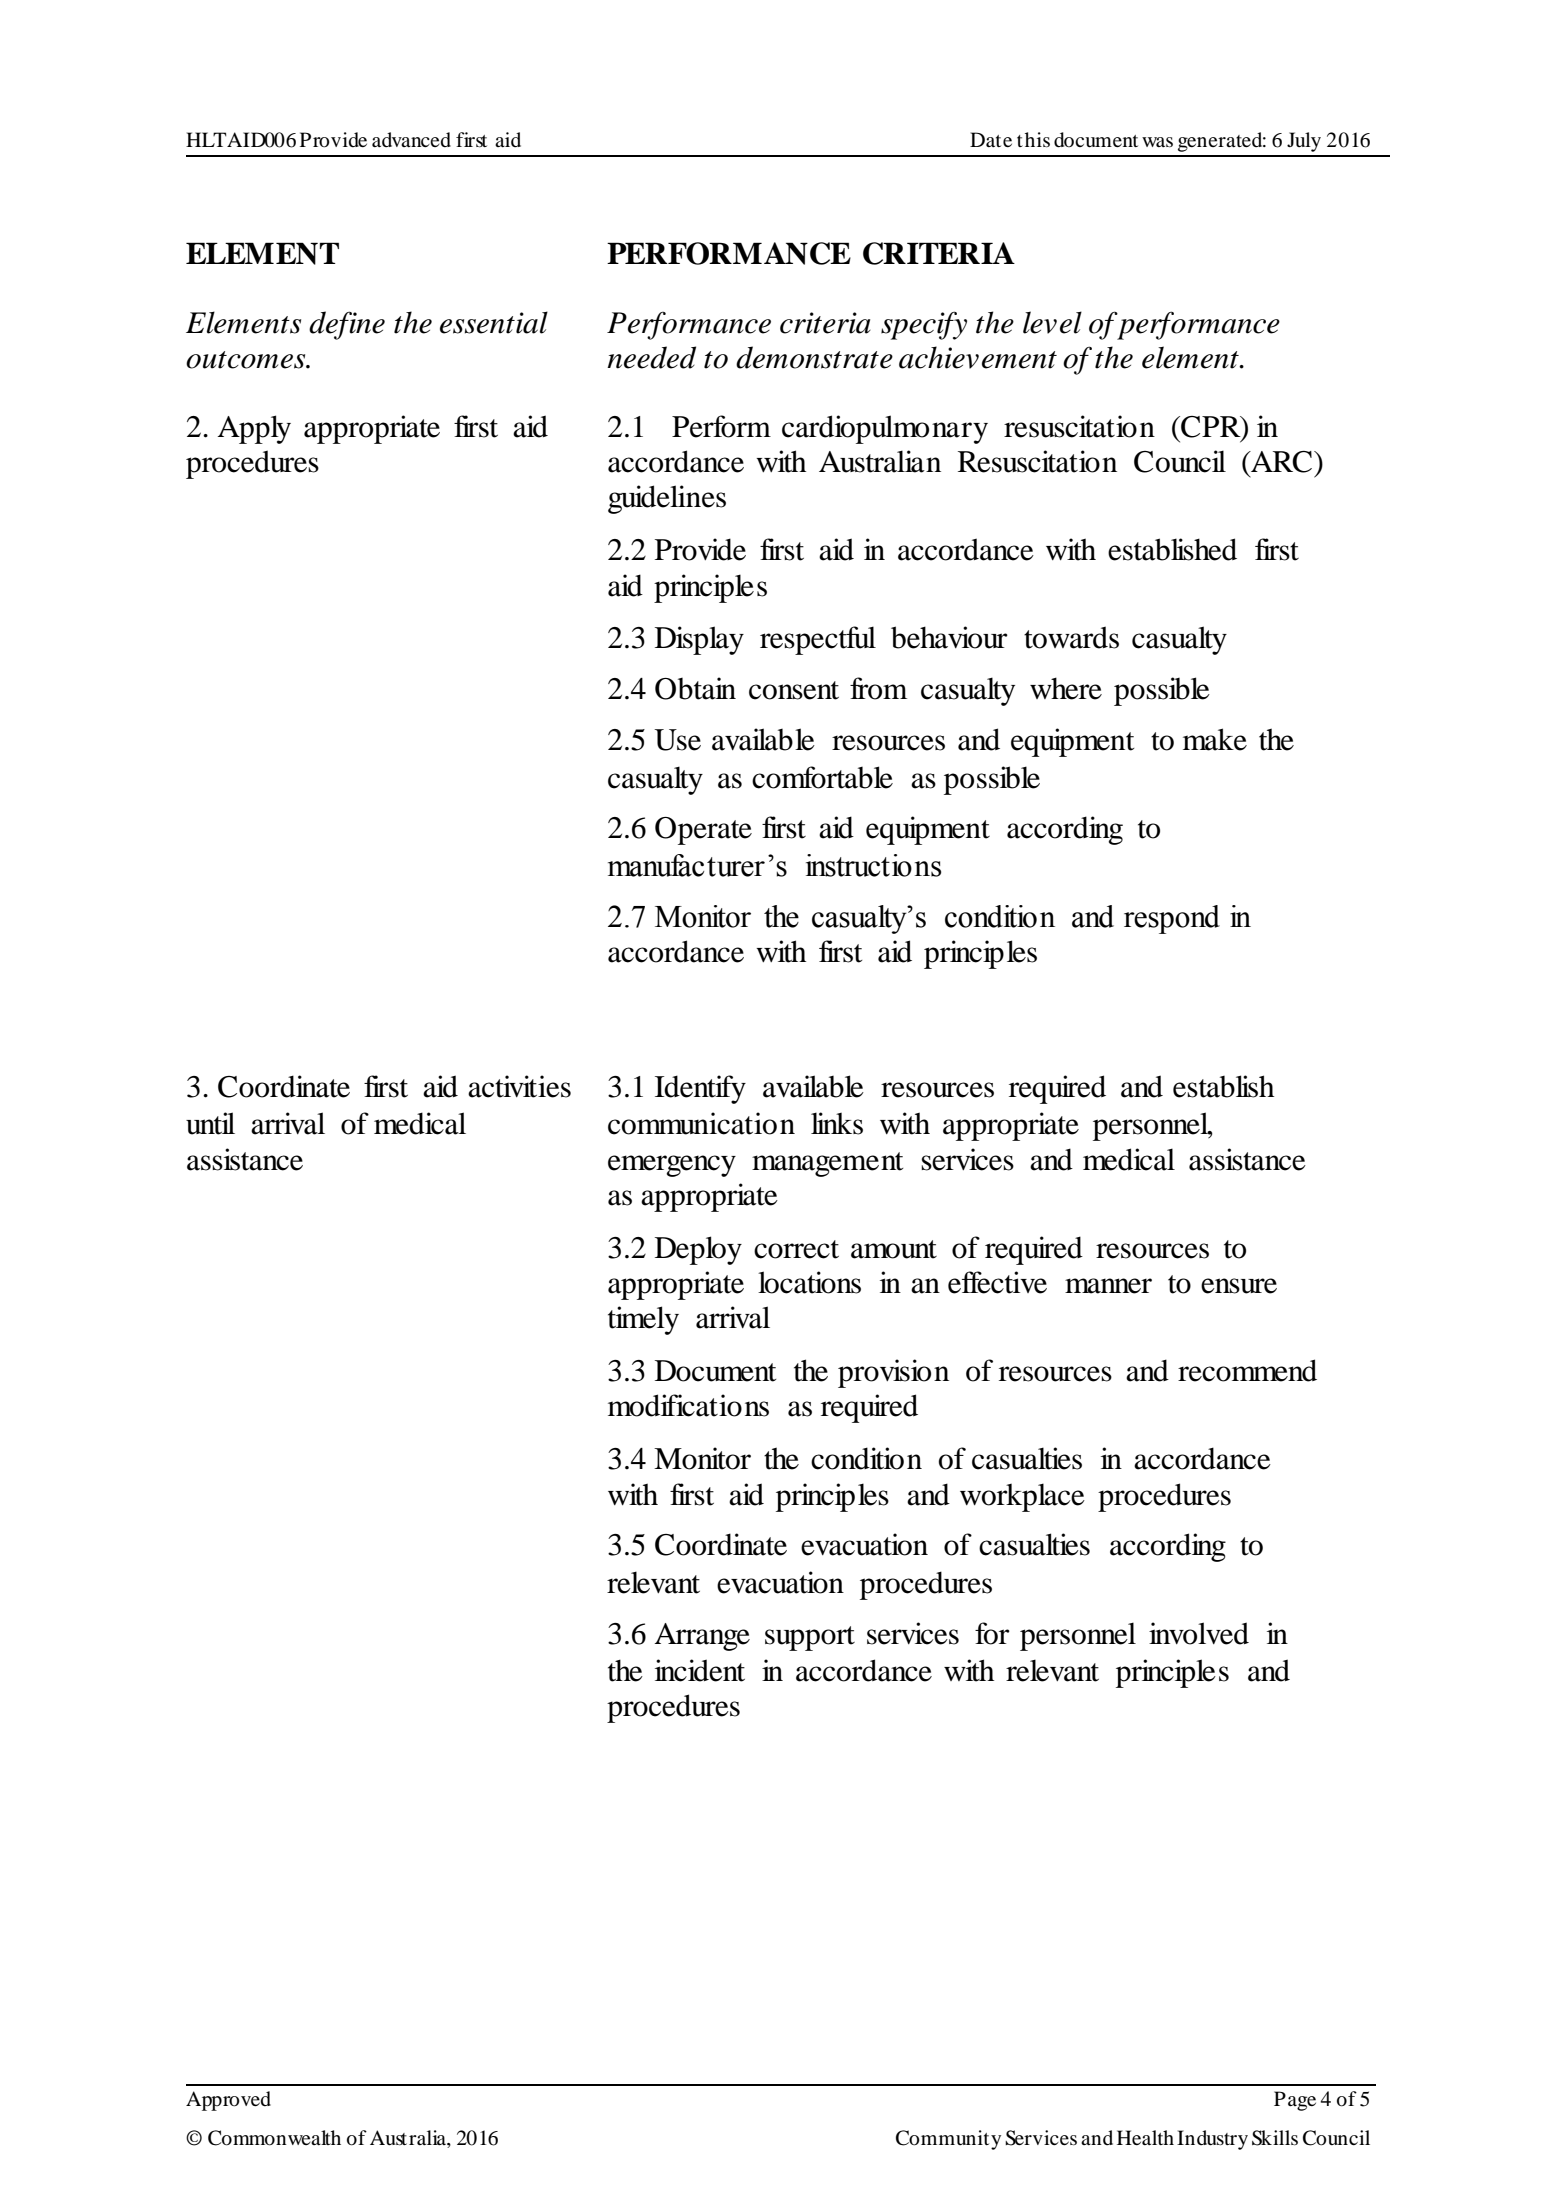 Image resolution: width=1554 pixels, height=2196 pixels. What do you see at coordinates (814, 357) in the document?
I see `demonstrate` at bounding box center [814, 357].
